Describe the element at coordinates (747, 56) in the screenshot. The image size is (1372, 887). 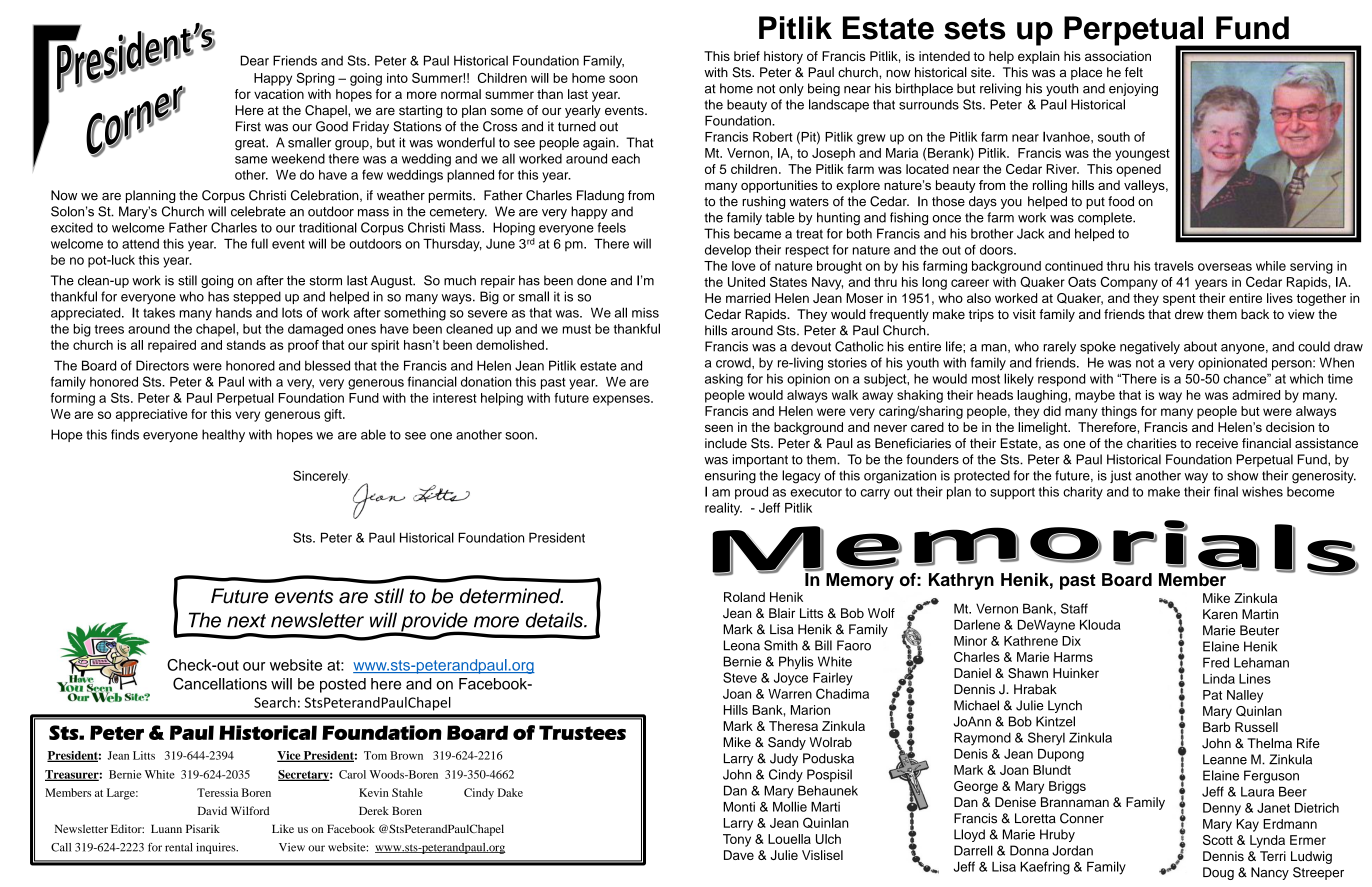
I see `brief` at that location.
